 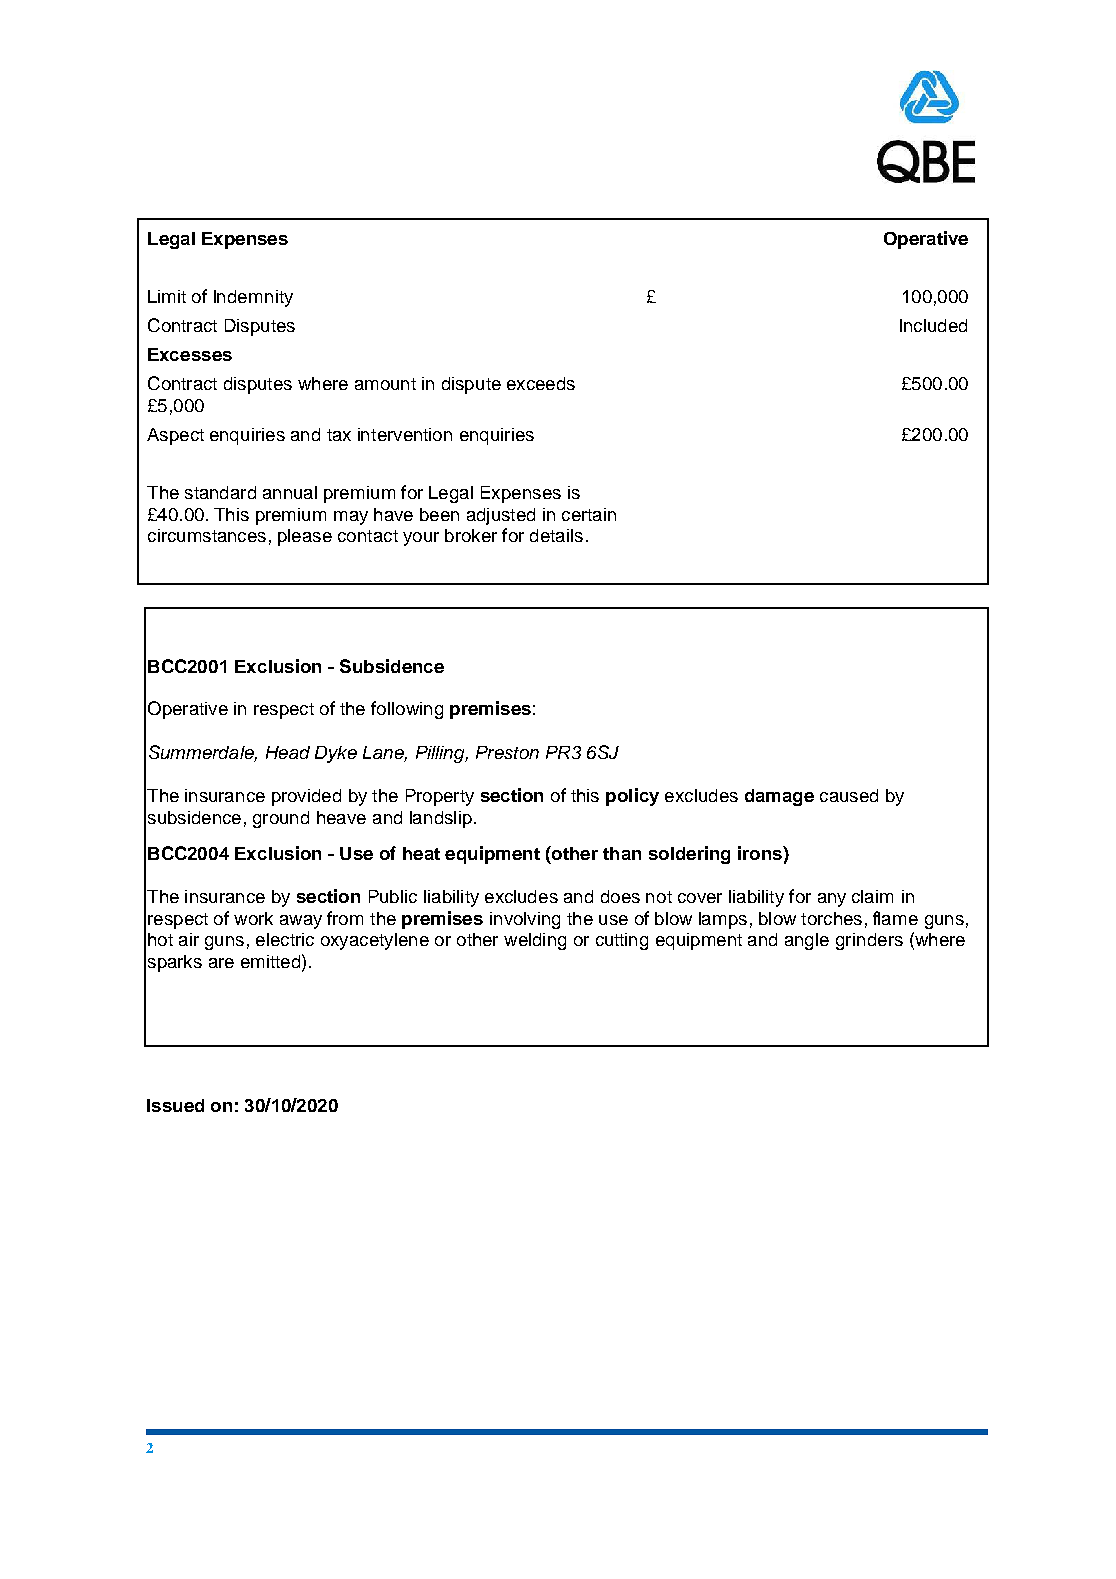 What do you see at coordinates (535, 941) in the page?
I see `welding` at bounding box center [535, 941].
